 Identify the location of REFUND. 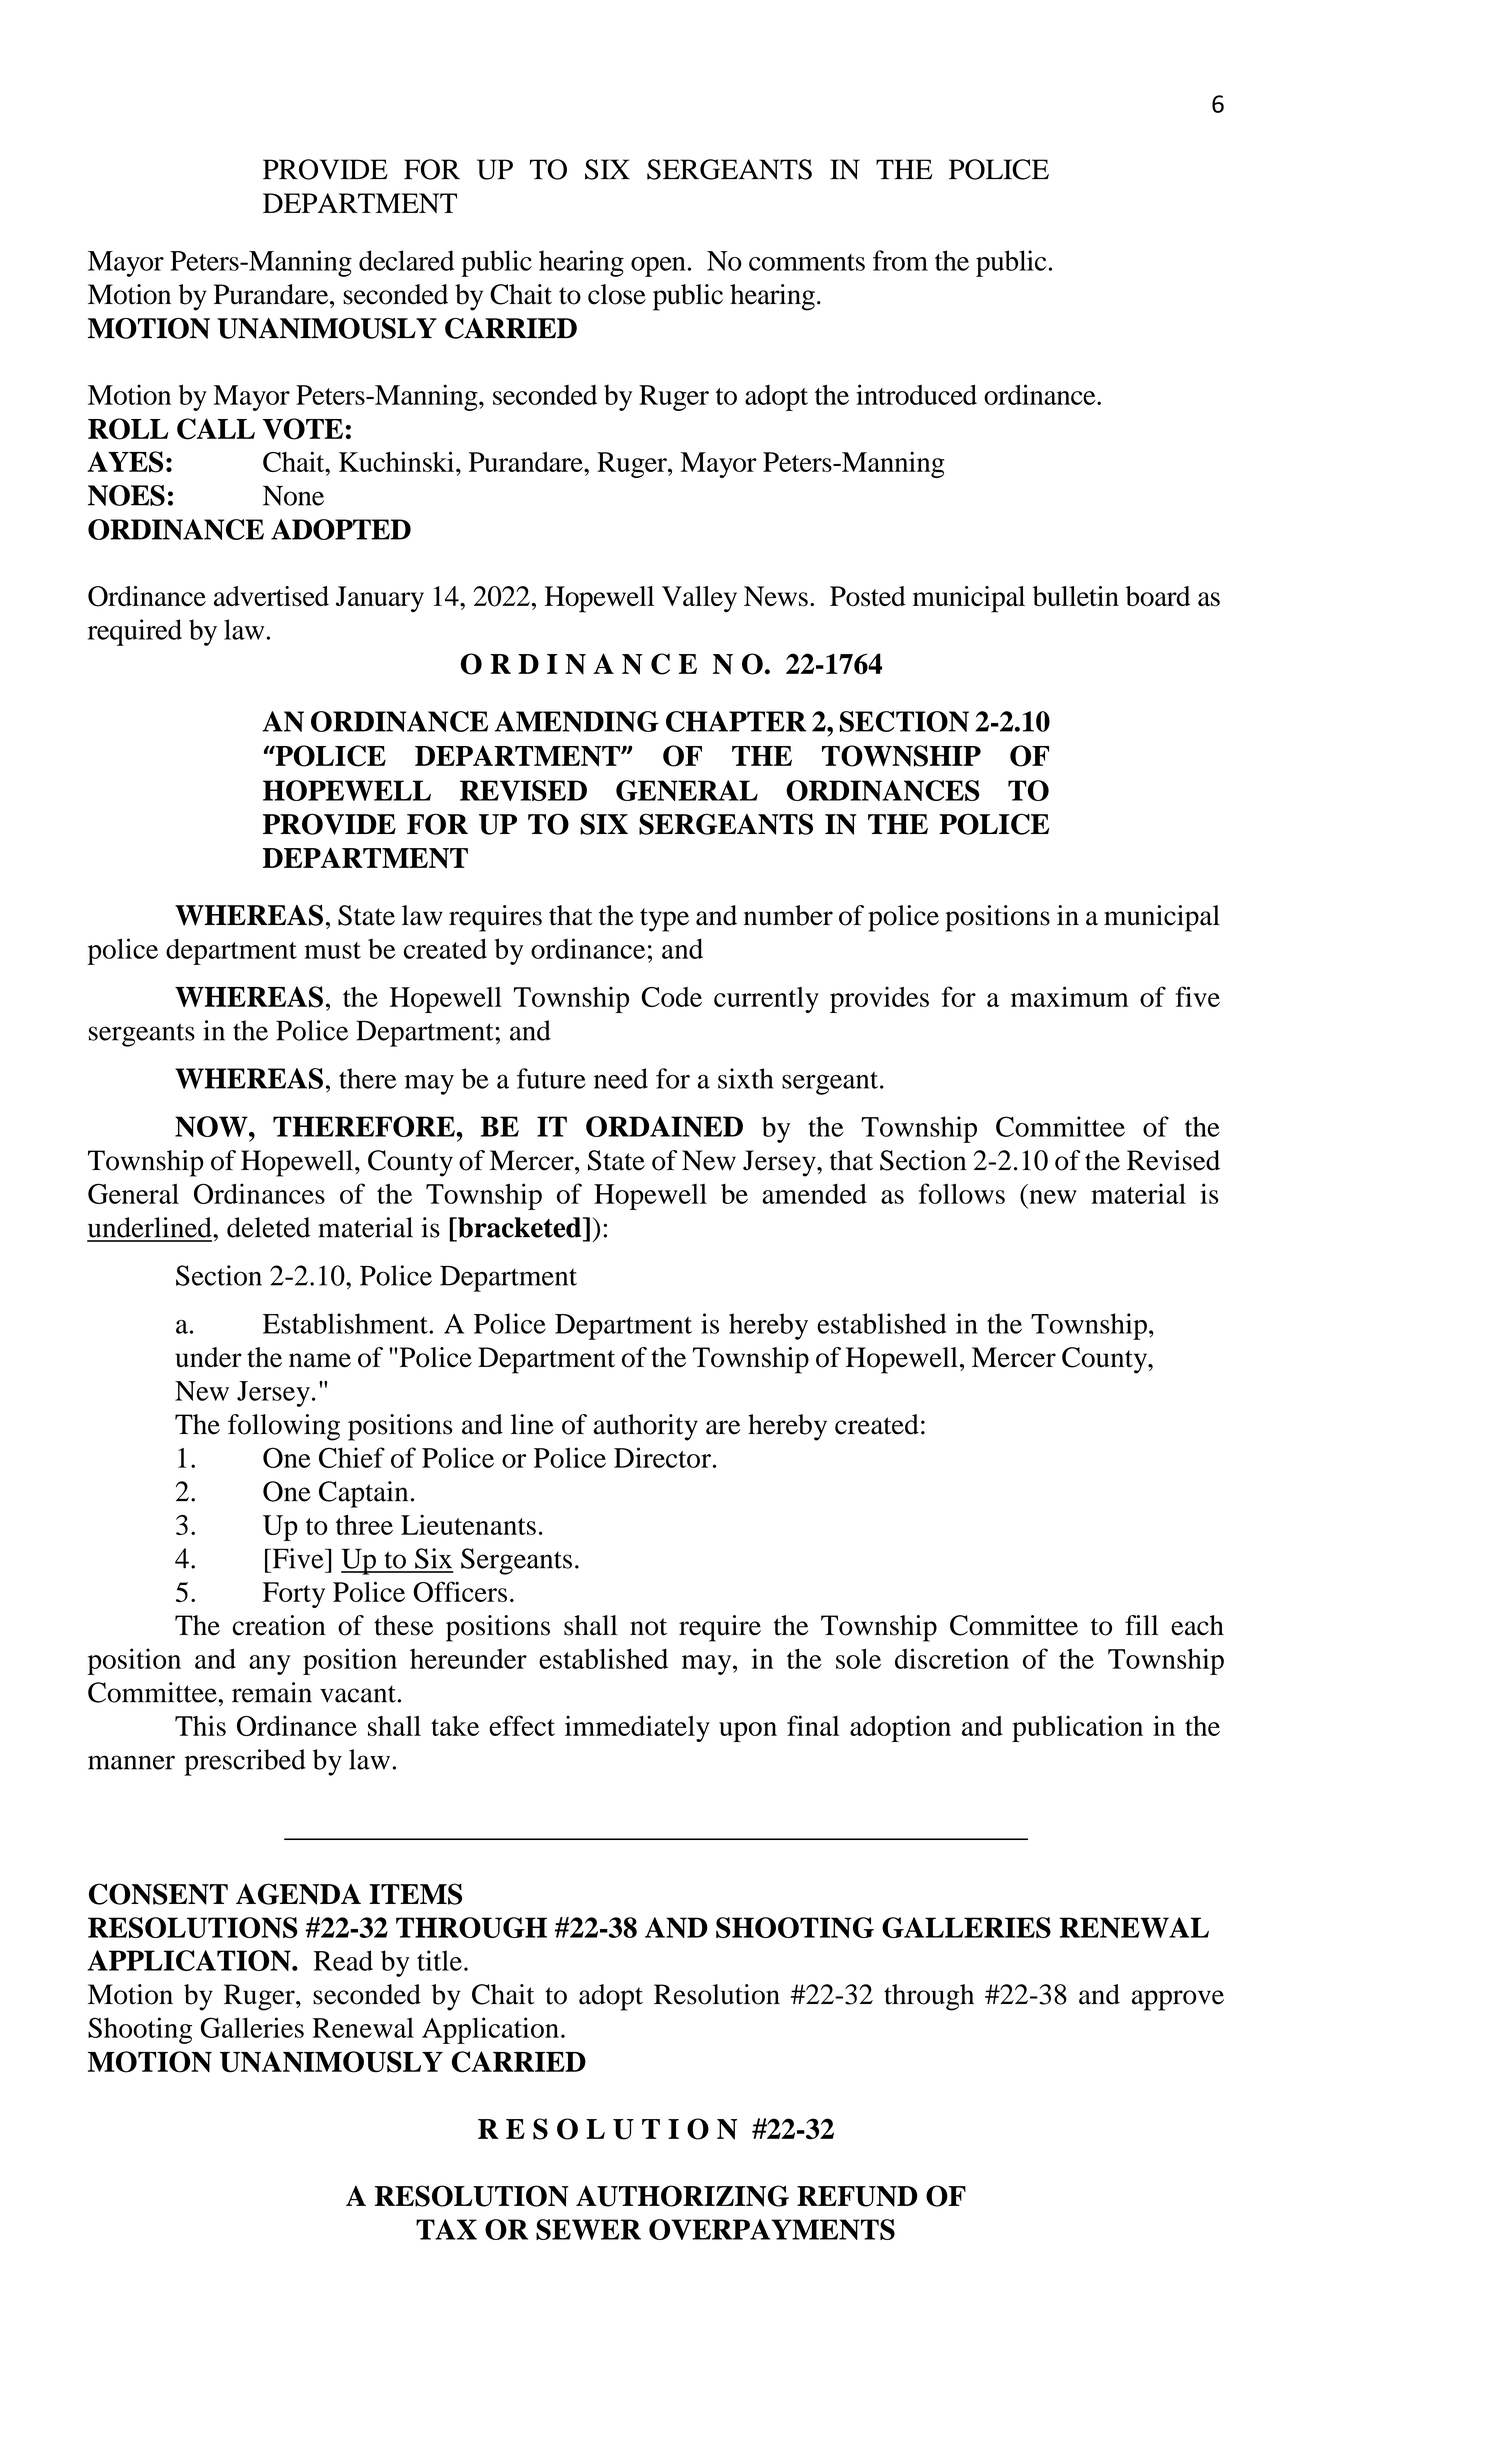
(857, 2196).
